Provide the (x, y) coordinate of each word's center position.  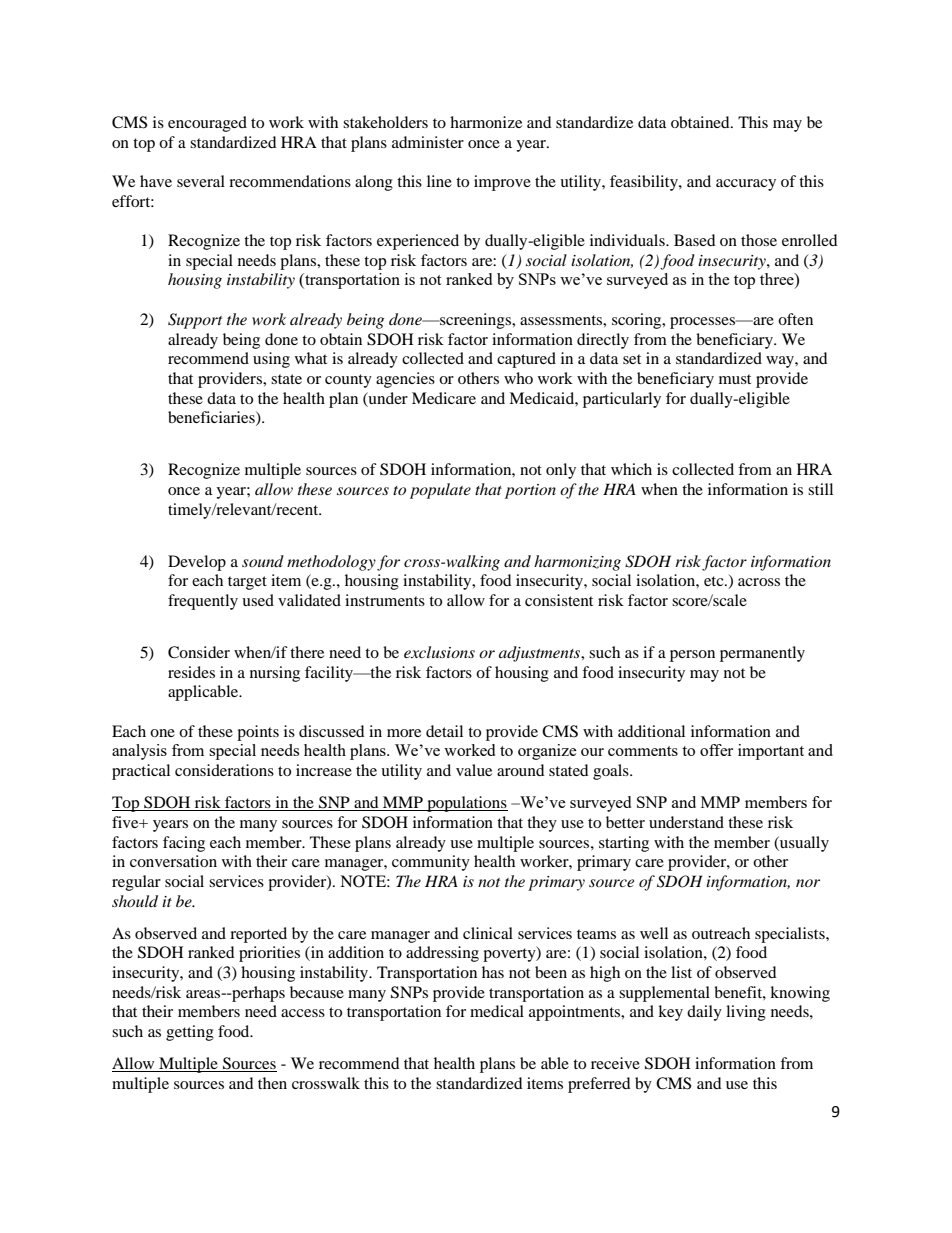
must (735, 379)
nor (808, 883)
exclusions (439, 652)
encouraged (207, 124)
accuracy (746, 185)
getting (190, 1033)
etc (715, 581)
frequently (203, 602)
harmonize (486, 122)
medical (497, 1011)
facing (184, 844)
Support (195, 321)
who (518, 378)
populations (466, 804)
